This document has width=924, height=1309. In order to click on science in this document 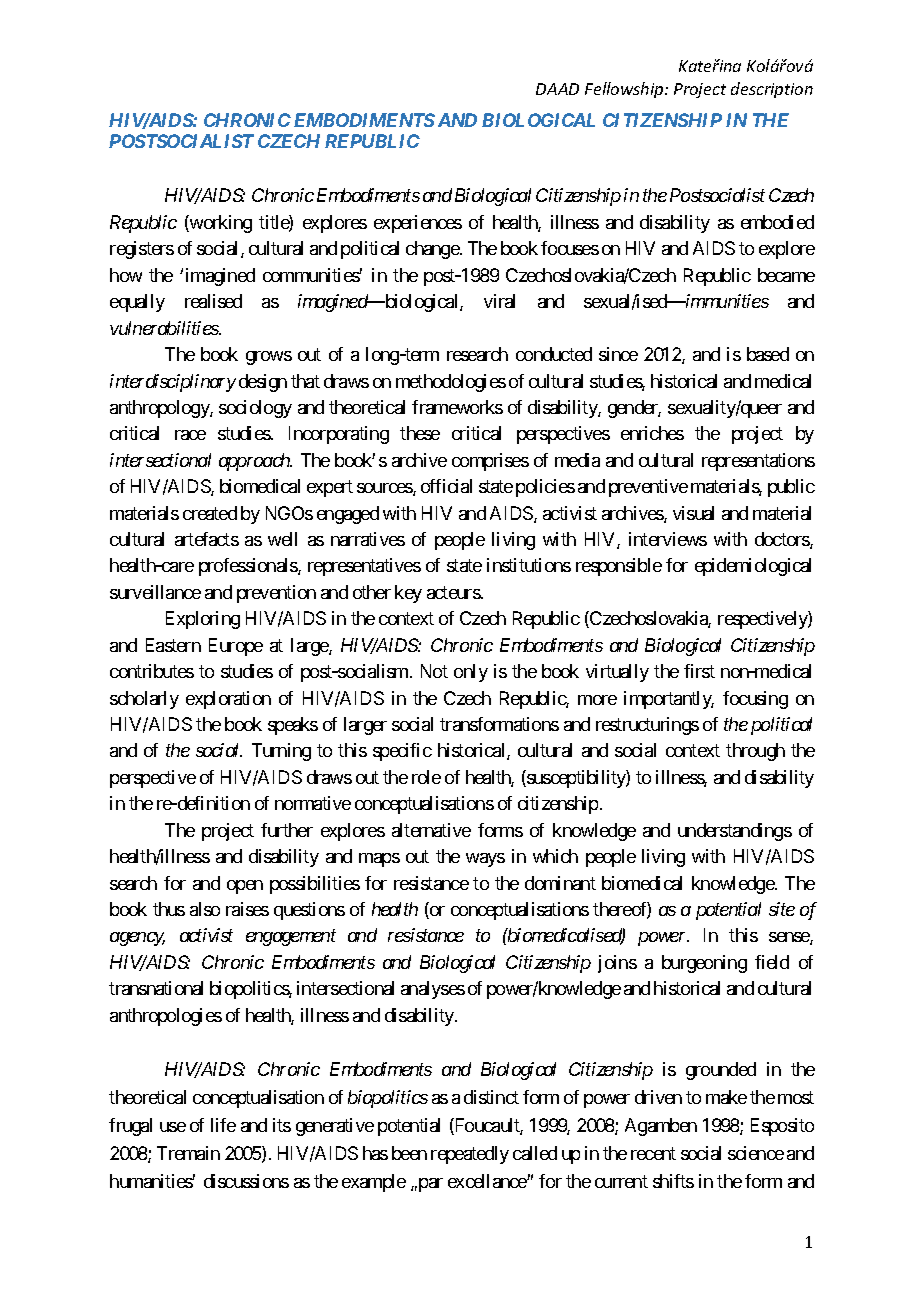, I will do `click(756, 1153)`.
